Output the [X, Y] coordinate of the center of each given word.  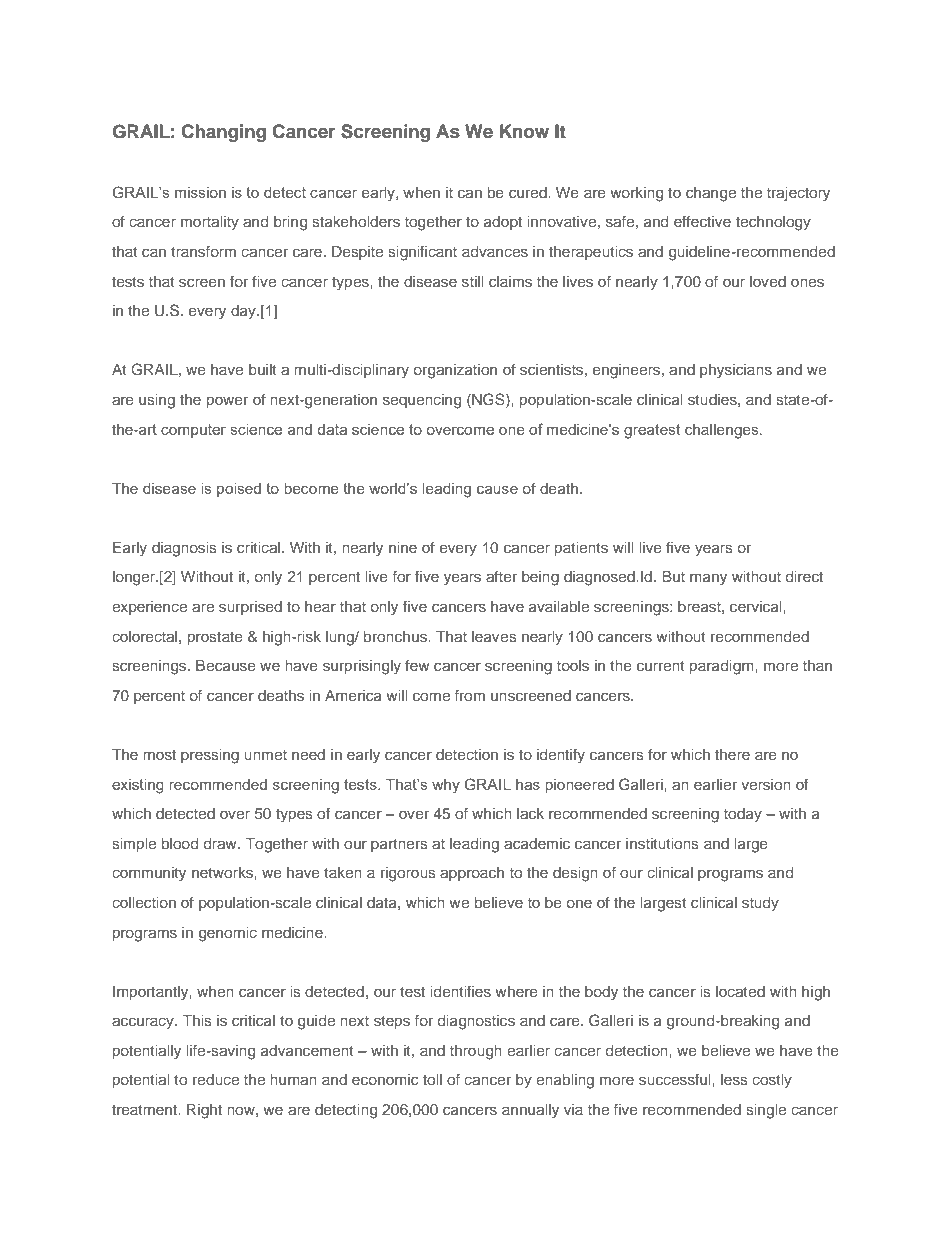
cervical [757, 606]
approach [472, 874]
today [743, 815]
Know [524, 131]
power [227, 402]
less [734, 1079]
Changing [223, 133]
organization [455, 371]
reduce [216, 1079]
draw [221, 843]
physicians [736, 371]
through [476, 1052]
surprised [250, 608]
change [711, 194]
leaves [494, 636]
